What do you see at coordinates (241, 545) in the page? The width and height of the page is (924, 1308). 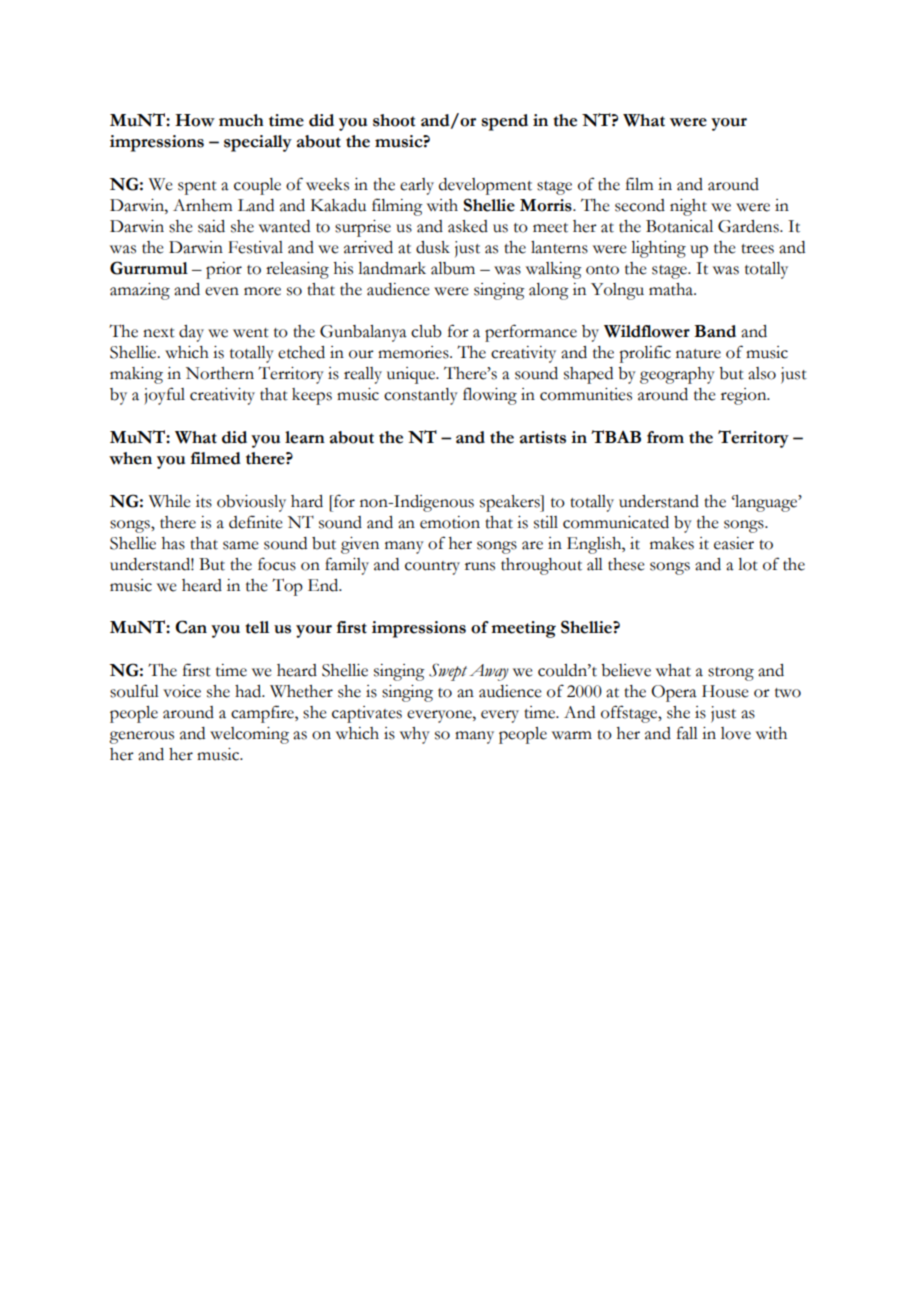 I see `same` at bounding box center [241, 545].
